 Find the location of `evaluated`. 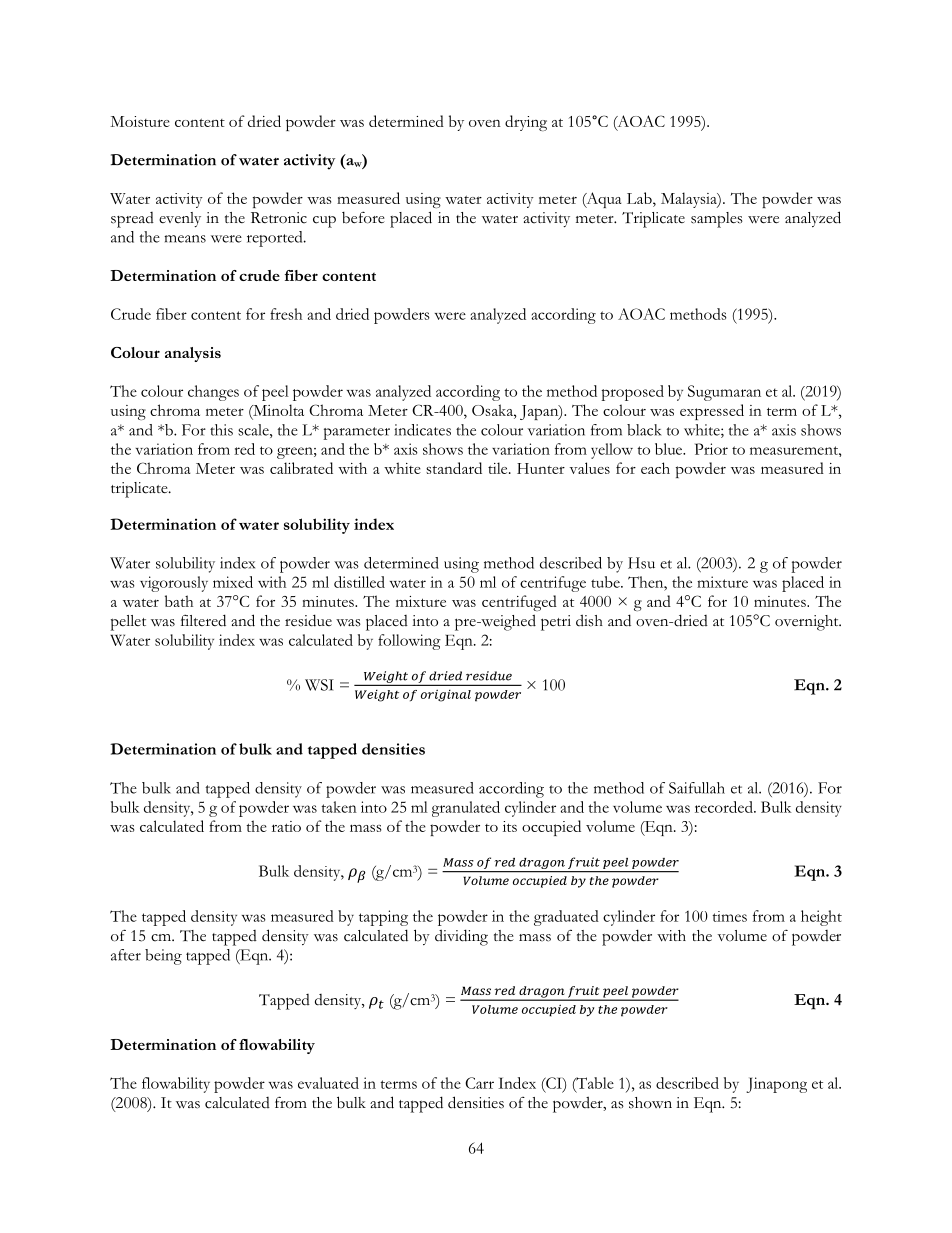

evaluated is located at coordinates (328, 1083).
